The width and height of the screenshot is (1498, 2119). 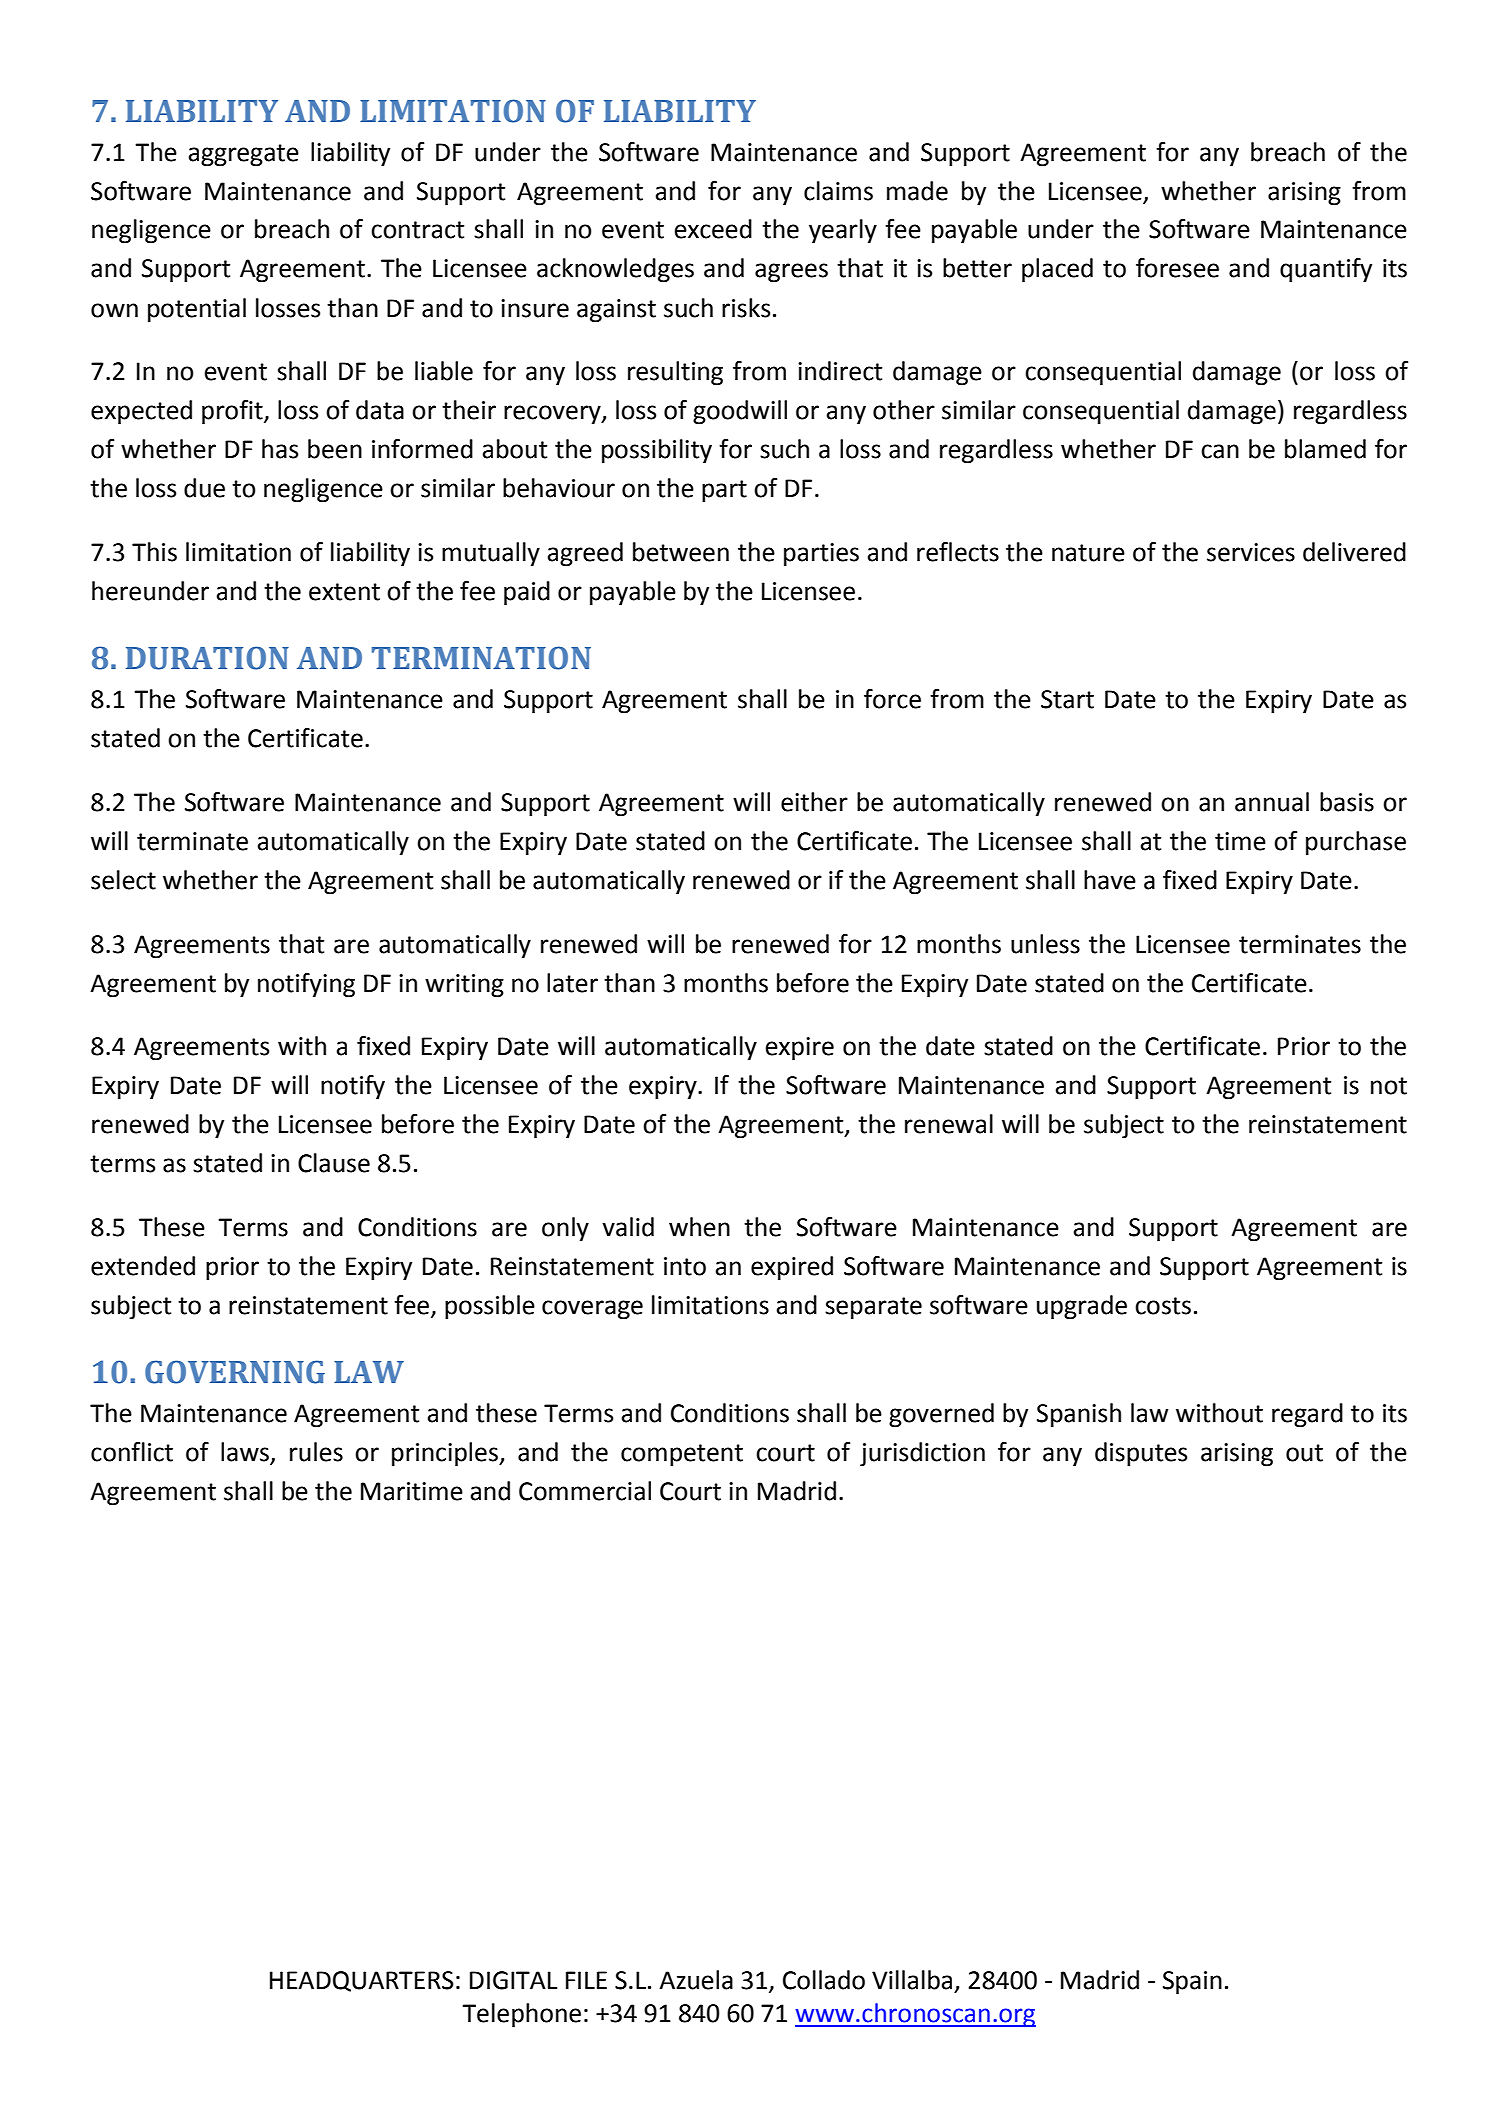 I want to click on disputes, so click(x=1141, y=1454).
